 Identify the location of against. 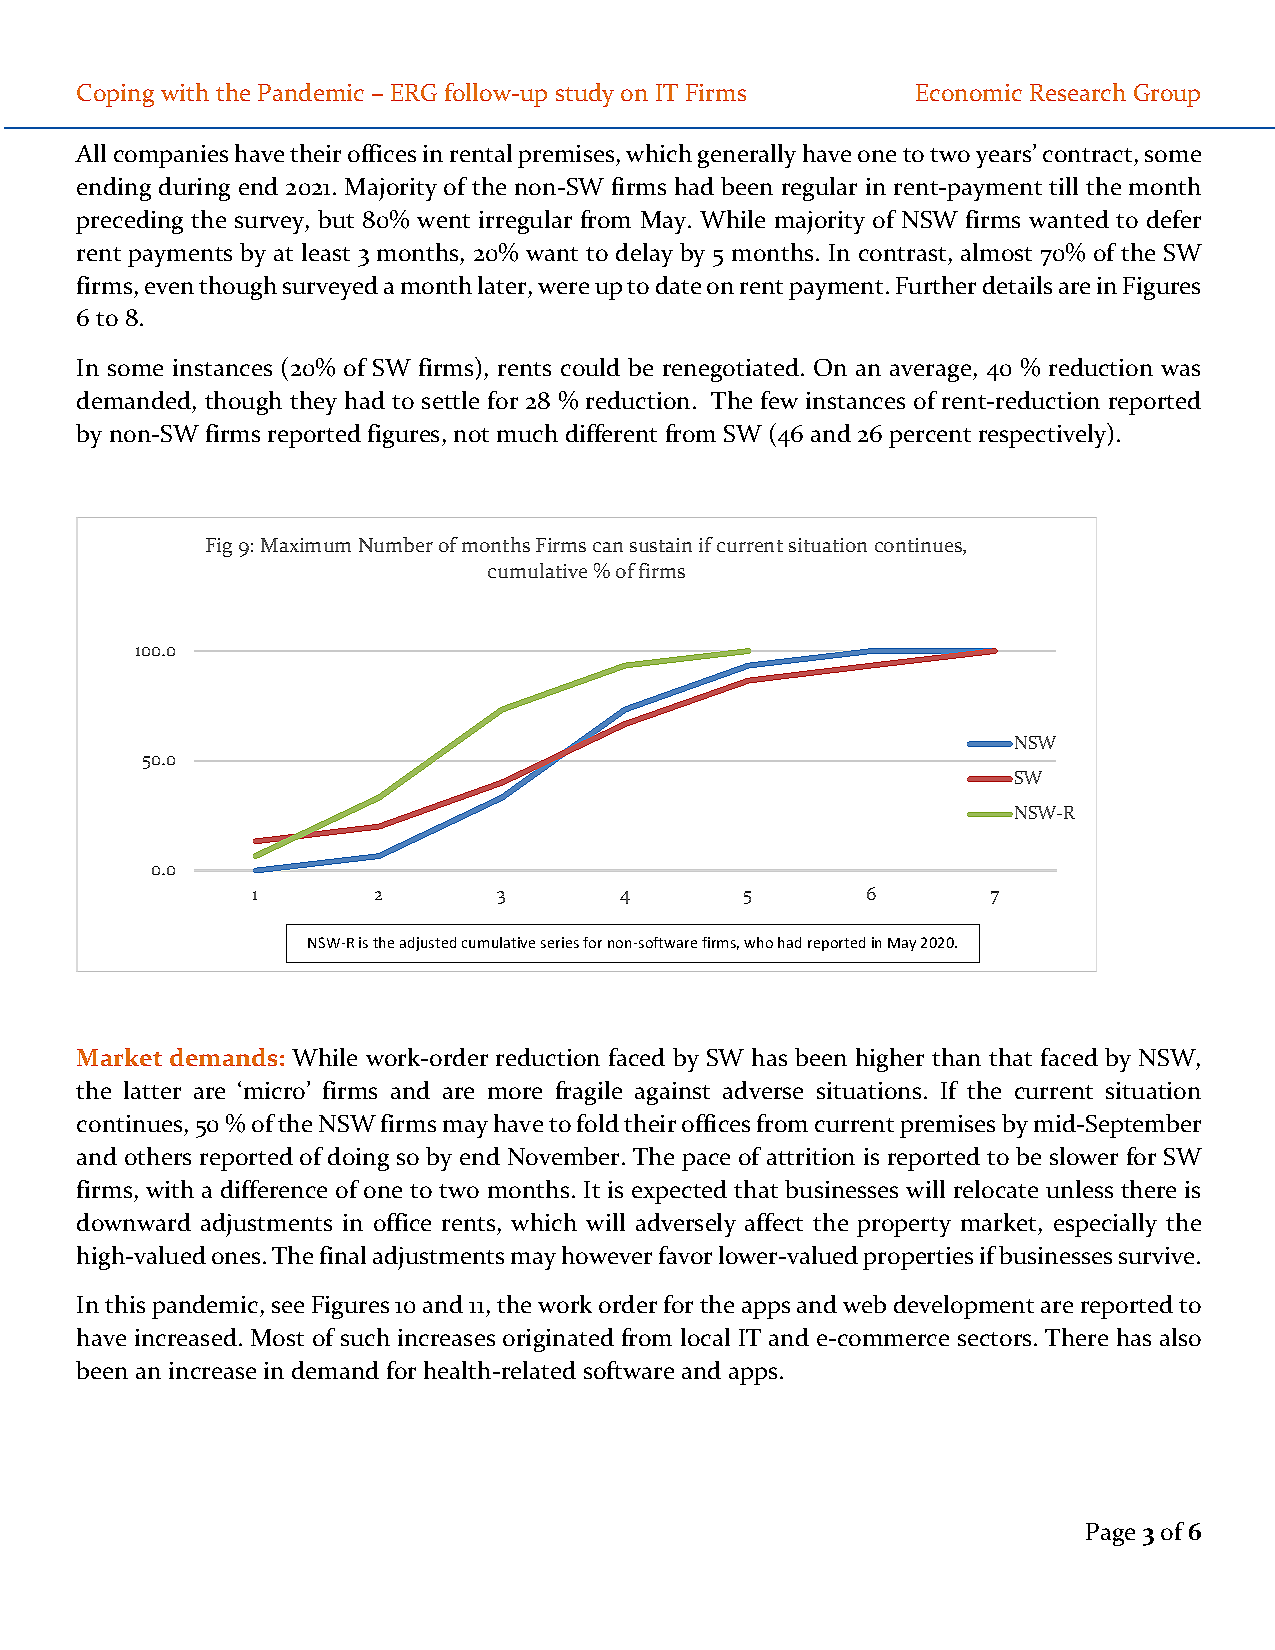
(672, 1093).
